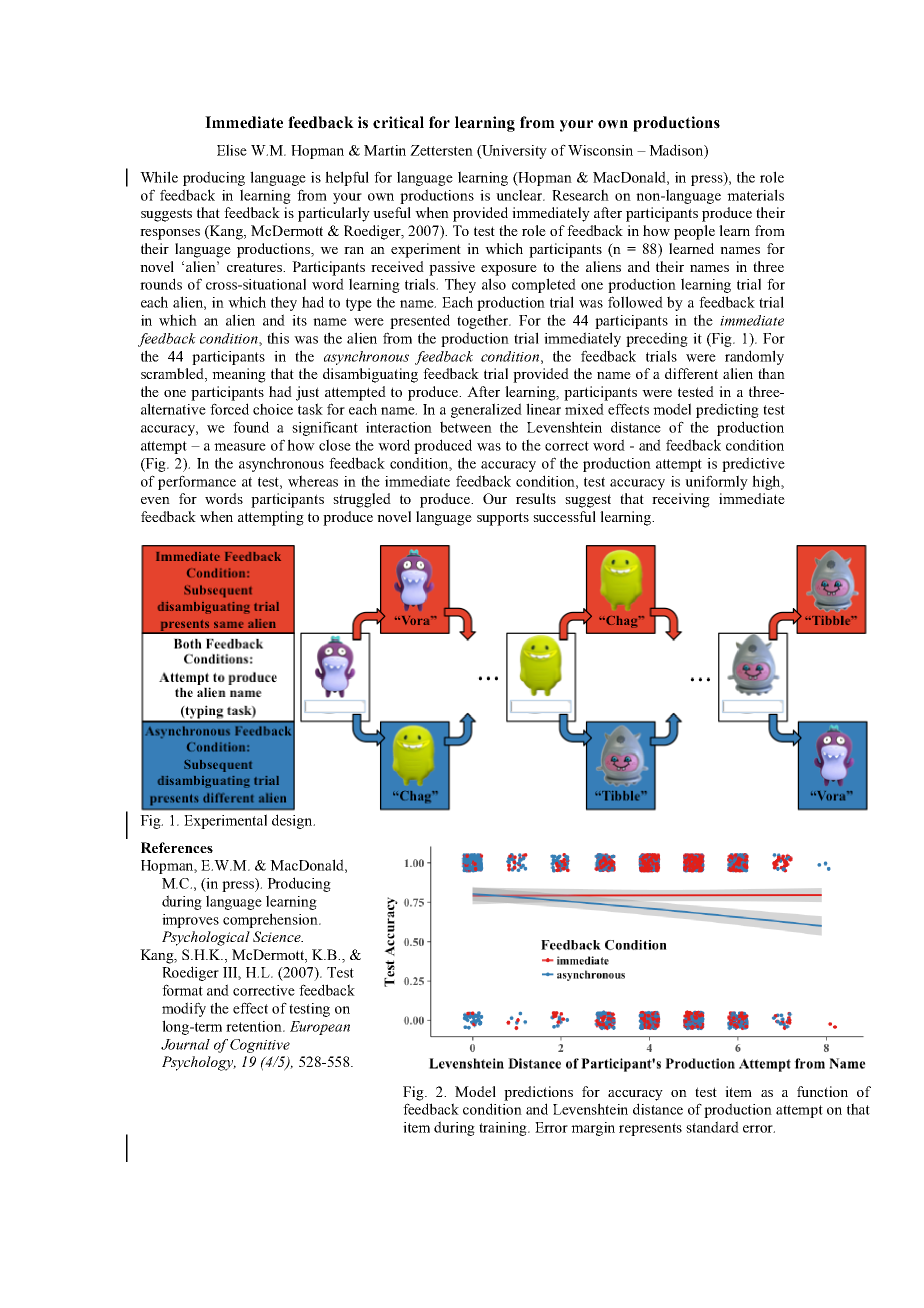  What do you see at coordinates (503, 519) in the image?
I see `supports` at bounding box center [503, 519].
